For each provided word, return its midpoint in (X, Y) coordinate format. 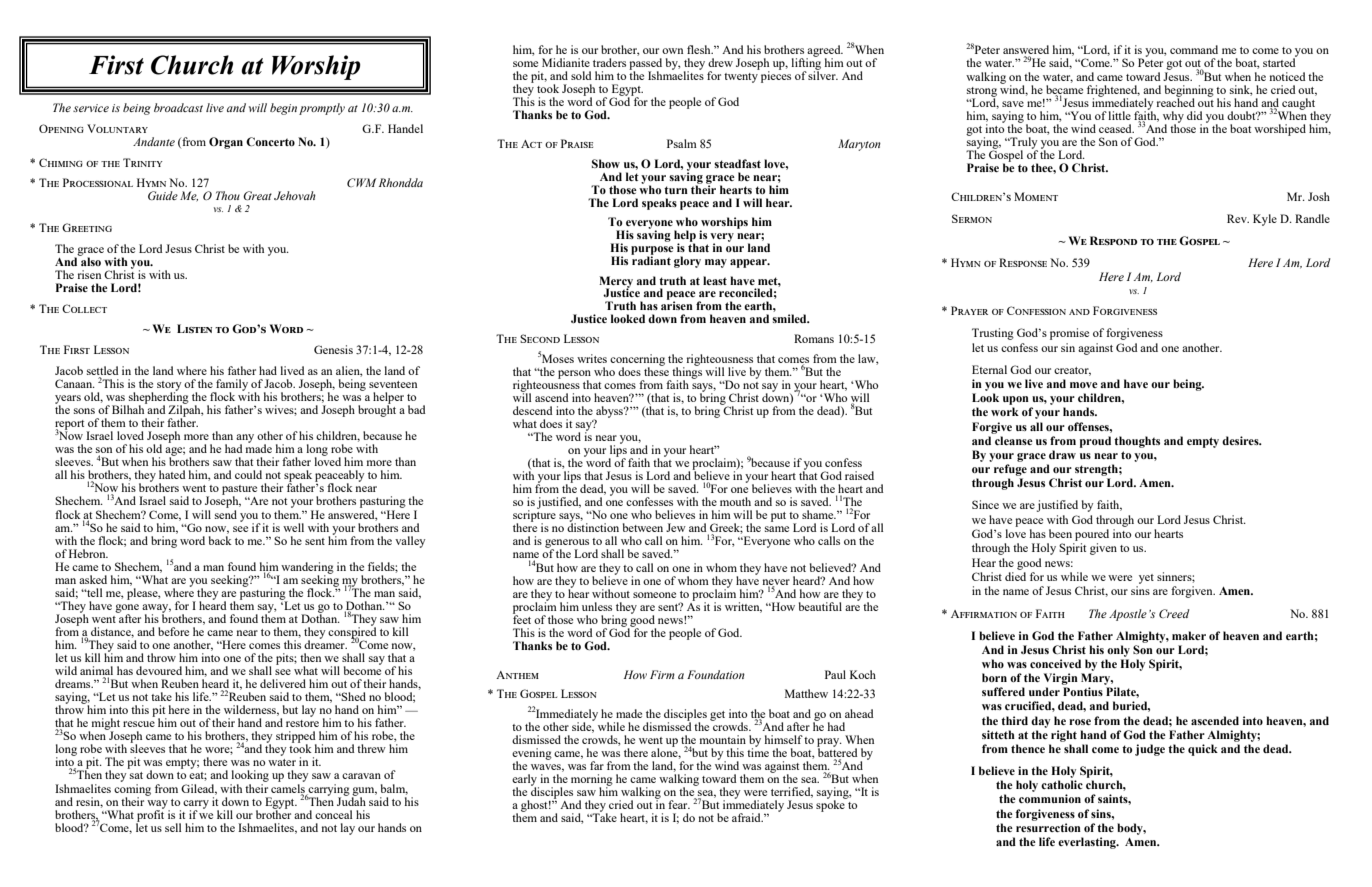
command (1194, 49)
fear (679, 804)
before (173, 631)
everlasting (1088, 843)
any (245, 439)
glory (687, 262)
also (90, 260)
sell (173, 827)
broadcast (178, 107)
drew (720, 62)
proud (1095, 442)
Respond (1113, 240)
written (743, 607)
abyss (609, 413)
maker (1189, 635)
